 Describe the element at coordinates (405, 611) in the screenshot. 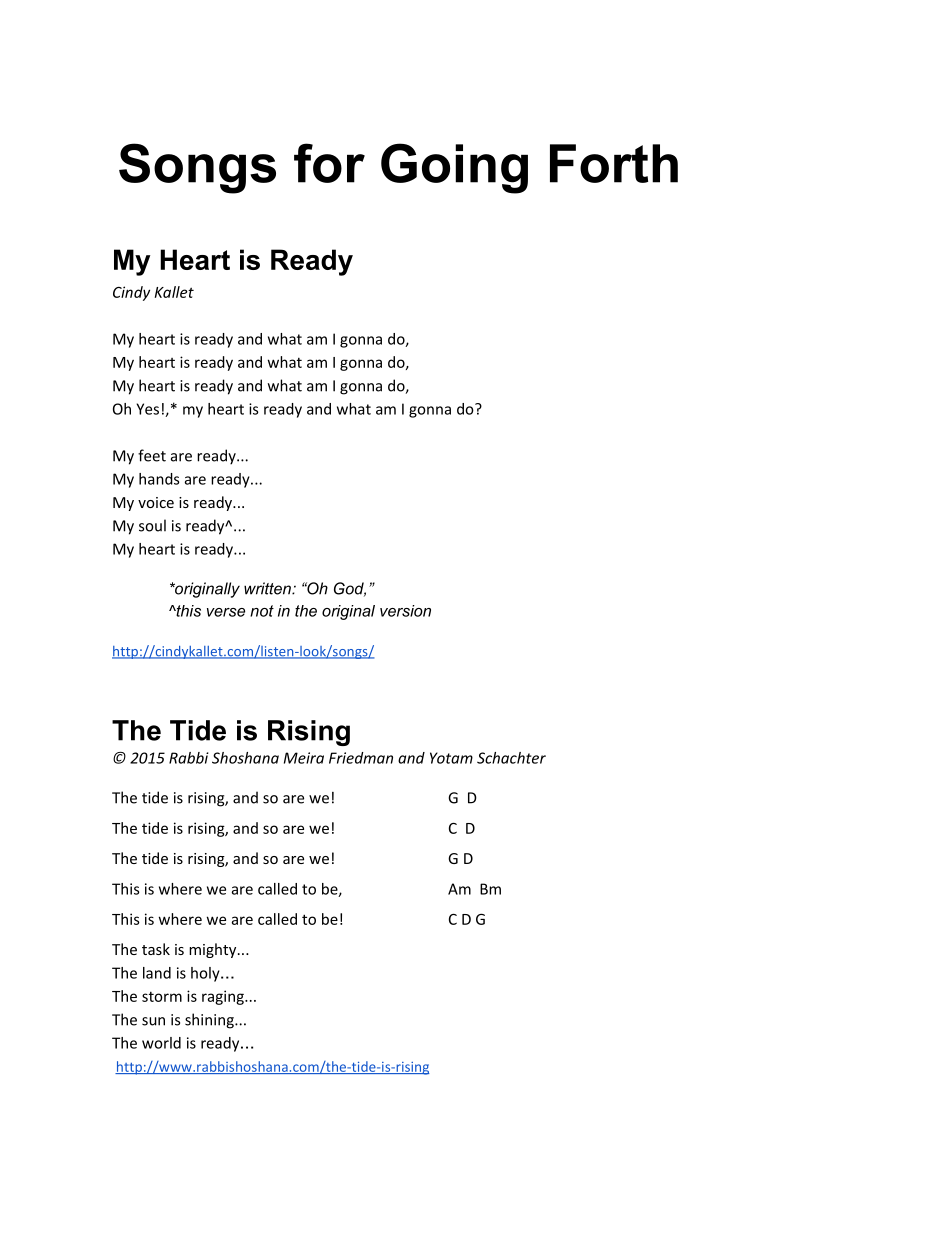

I see `version` at that location.
